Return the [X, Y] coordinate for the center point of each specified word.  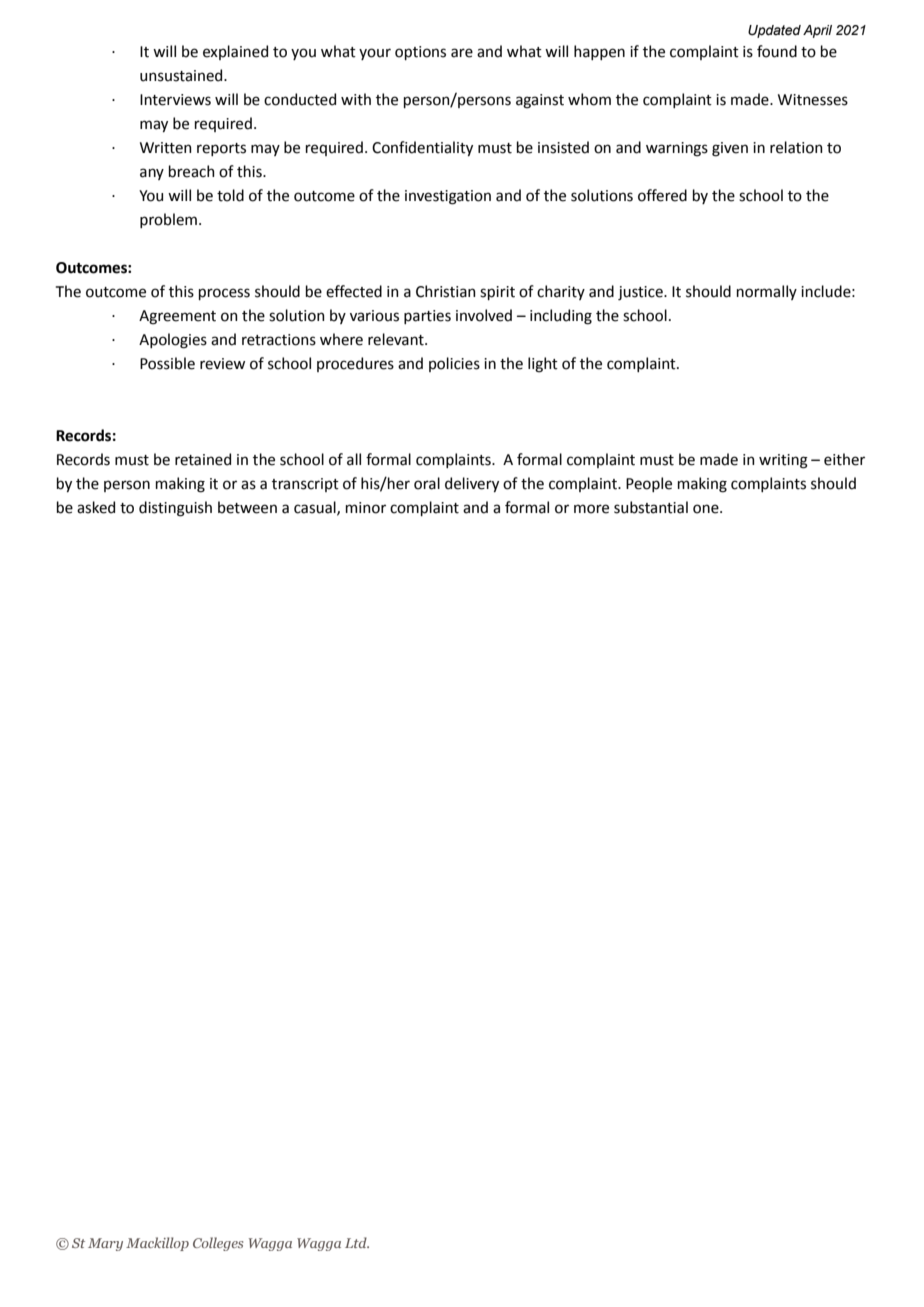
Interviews [175, 100]
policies [454, 364]
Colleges [218, 1244]
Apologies [173, 341]
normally [767, 292]
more [591, 509]
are [462, 53]
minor [366, 508]
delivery [472, 484]
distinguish [175, 509]
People [649, 484]
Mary [105, 1244]
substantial [651, 507]
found [777, 51]
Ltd [357, 1242]
